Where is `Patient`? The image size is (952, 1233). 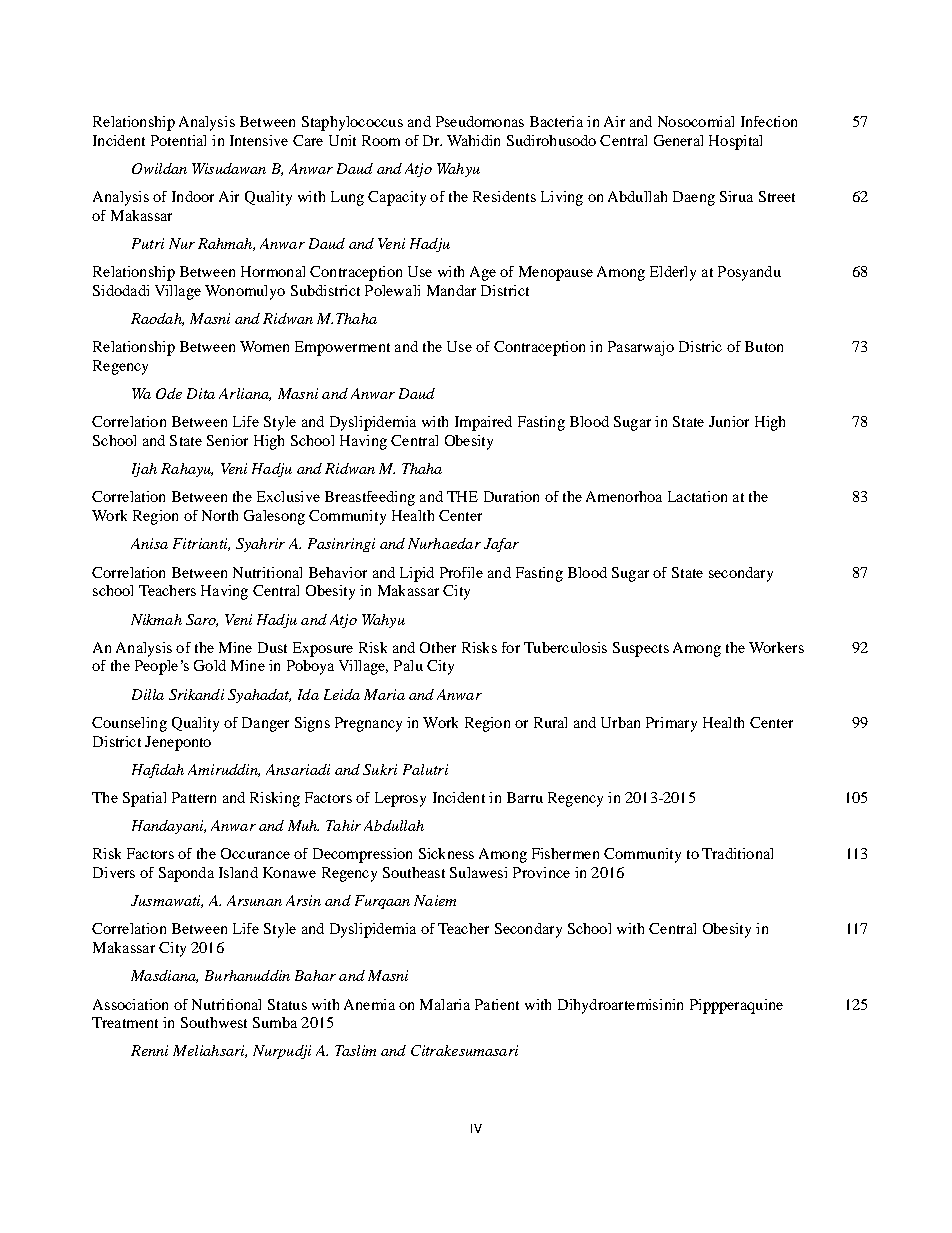 Patient is located at coordinates (497, 1004).
